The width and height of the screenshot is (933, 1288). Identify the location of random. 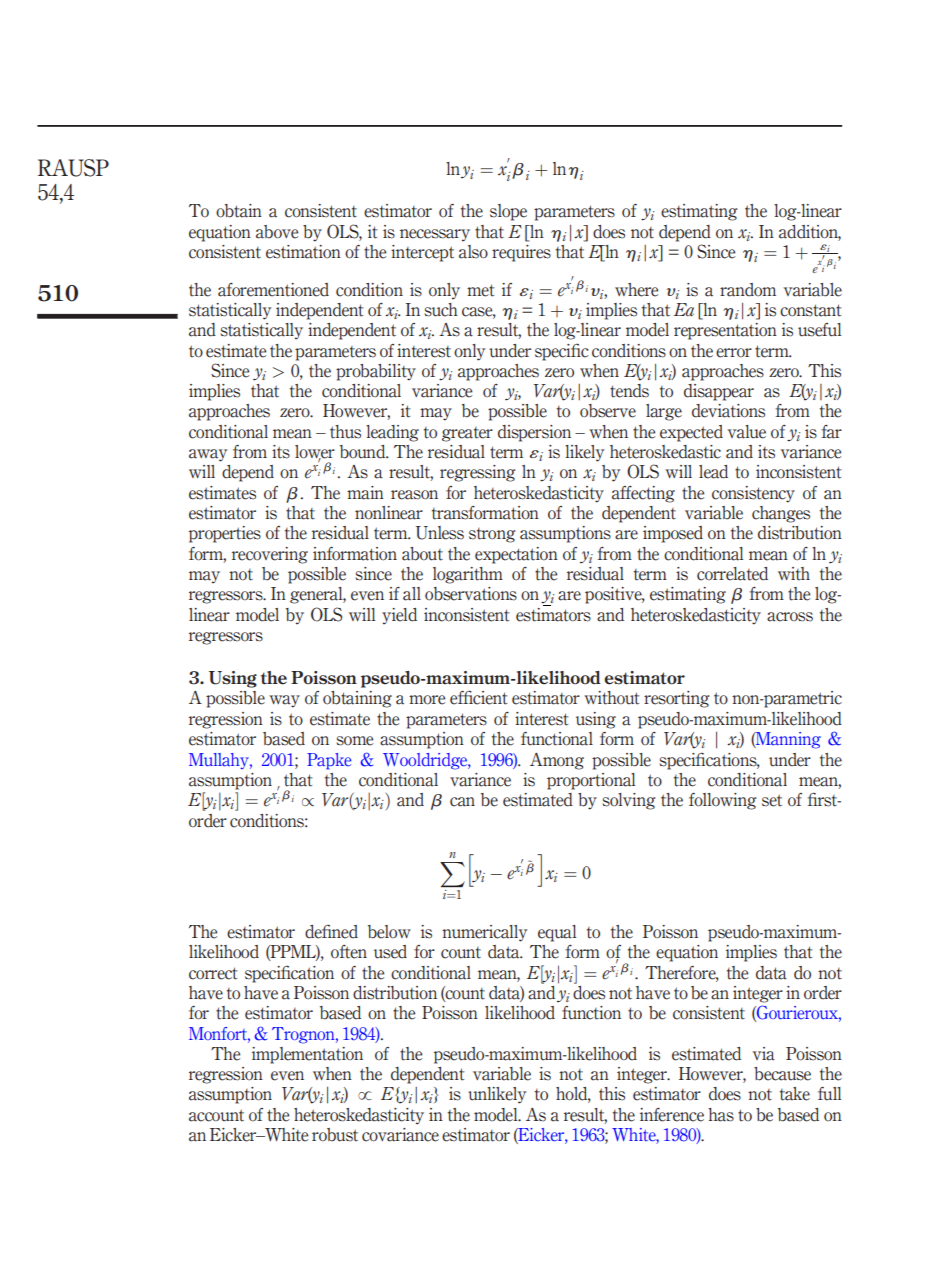
(748, 290).
